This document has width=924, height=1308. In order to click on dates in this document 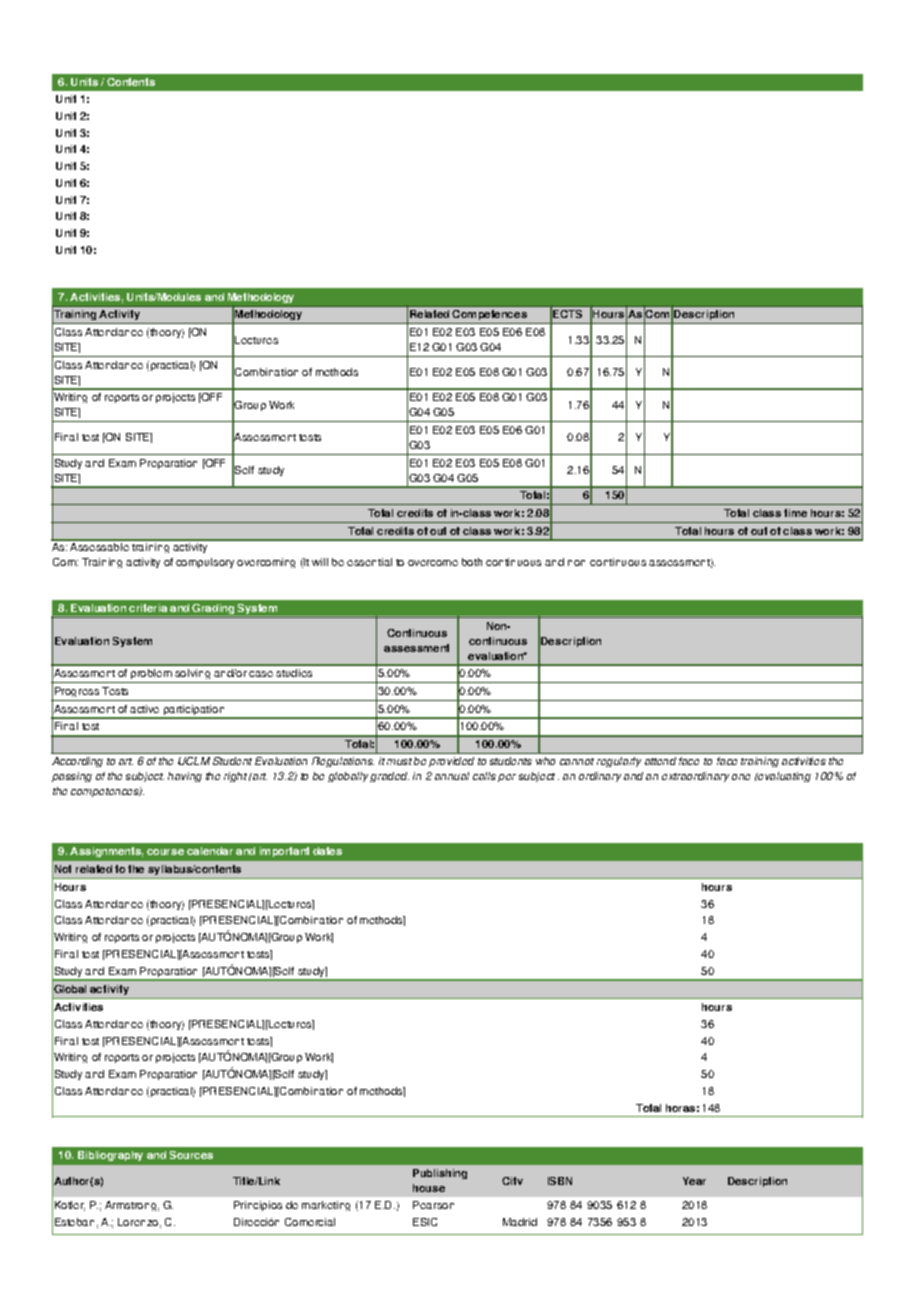, I will do `click(327, 851)`.
